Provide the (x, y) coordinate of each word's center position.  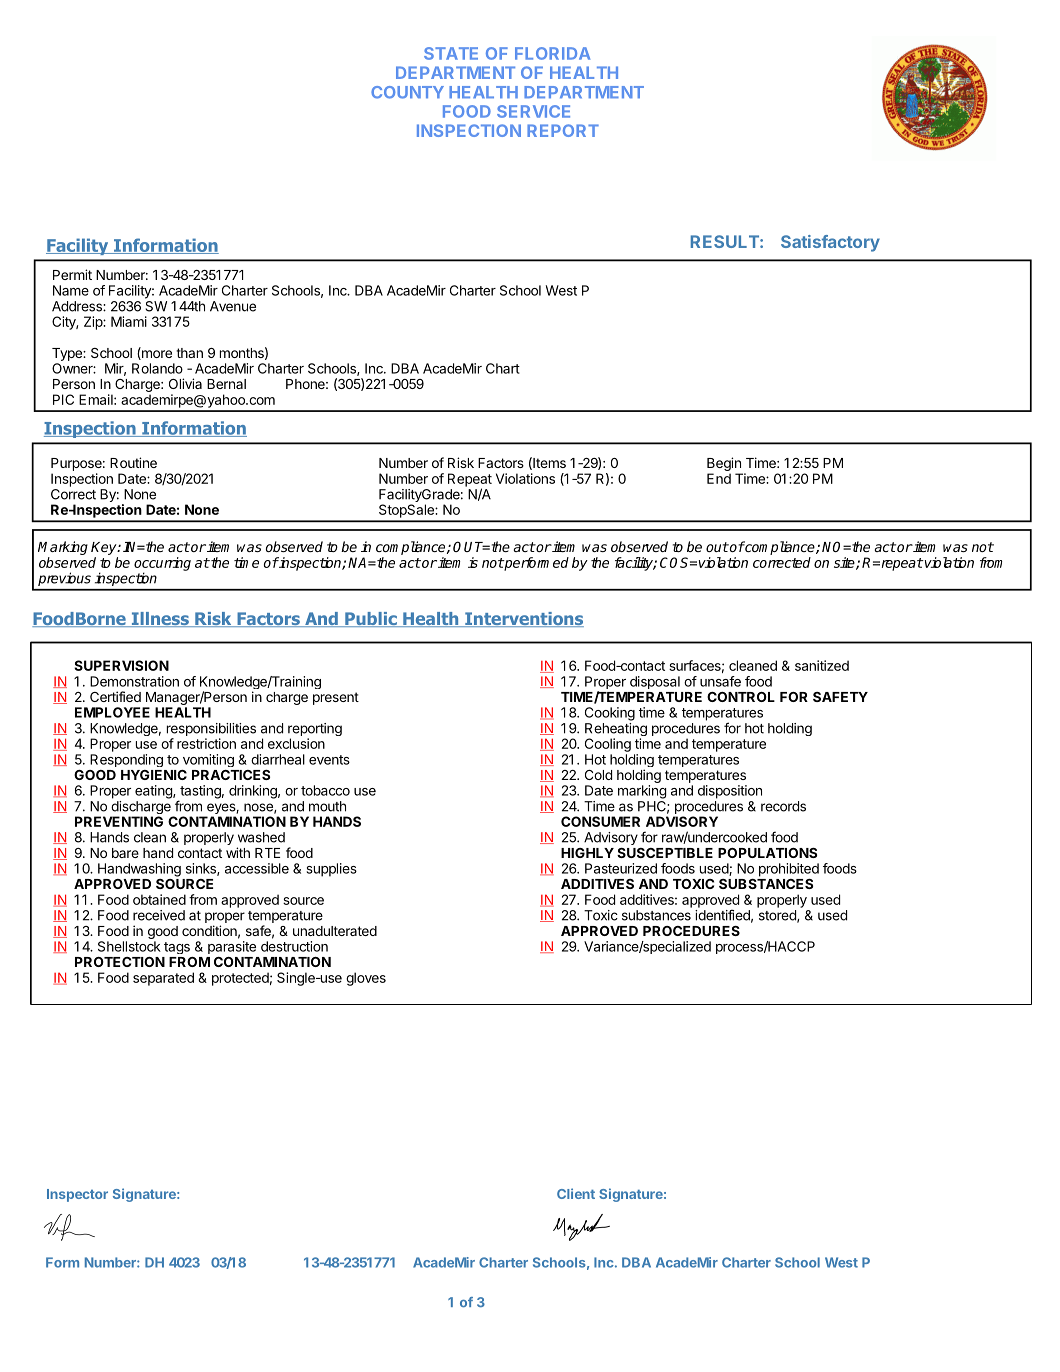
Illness (160, 619)
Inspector (77, 1195)
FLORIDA (552, 53)
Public (371, 619)
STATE (451, 53)
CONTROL (741, 697)
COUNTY (407, 92)
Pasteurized (621, 868)
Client (576, 1193)
